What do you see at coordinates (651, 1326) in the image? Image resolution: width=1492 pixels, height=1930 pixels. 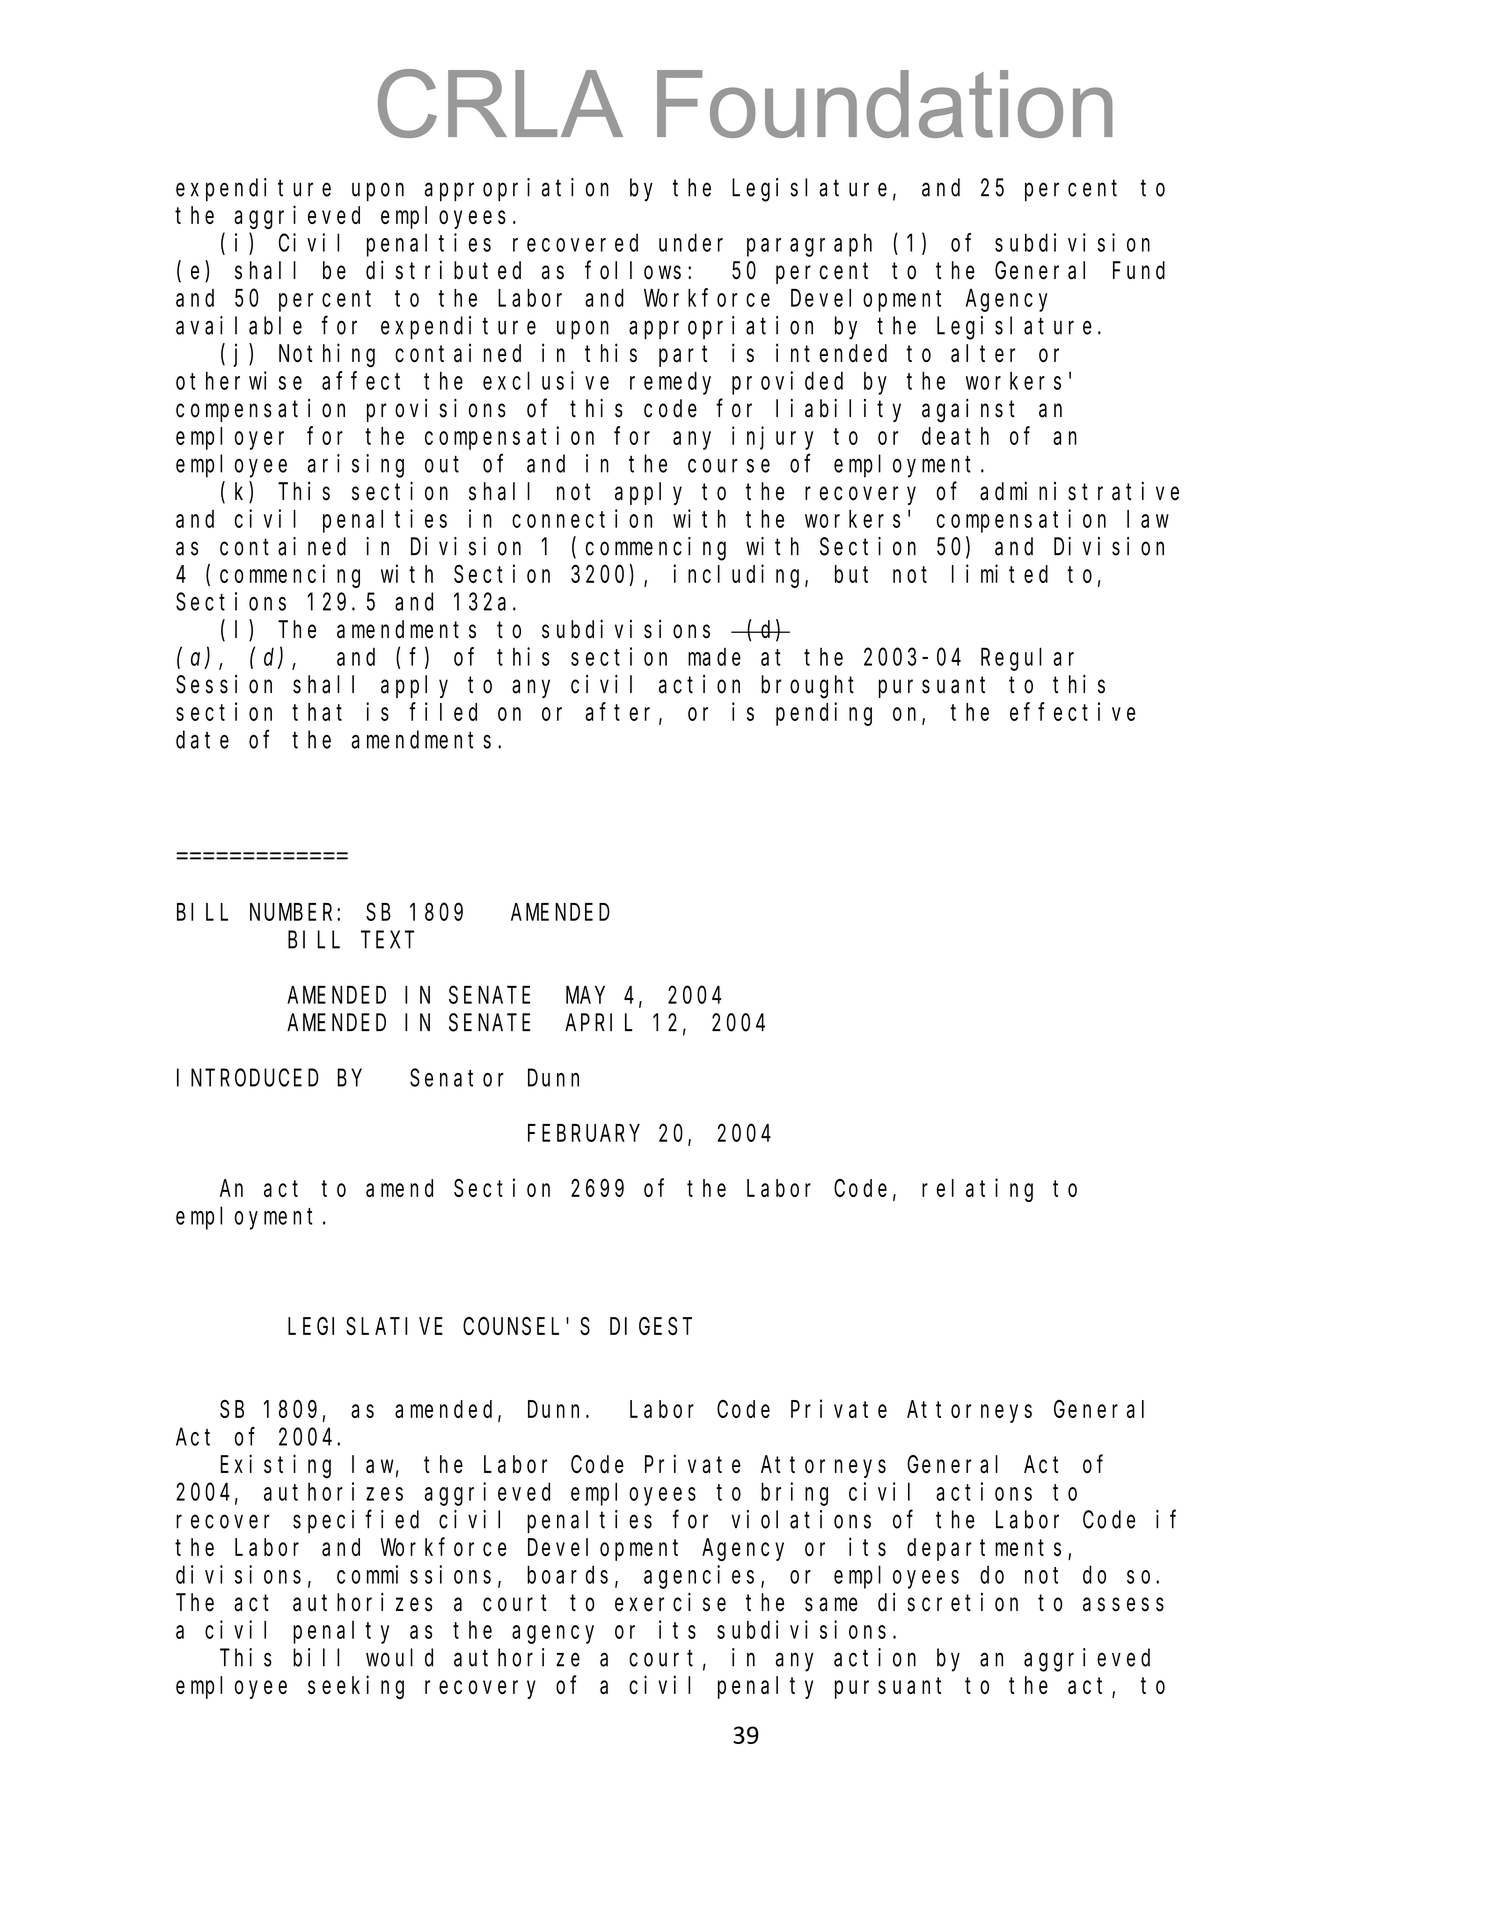 I see `DIGEST` at bounding box center [651, 1326].
